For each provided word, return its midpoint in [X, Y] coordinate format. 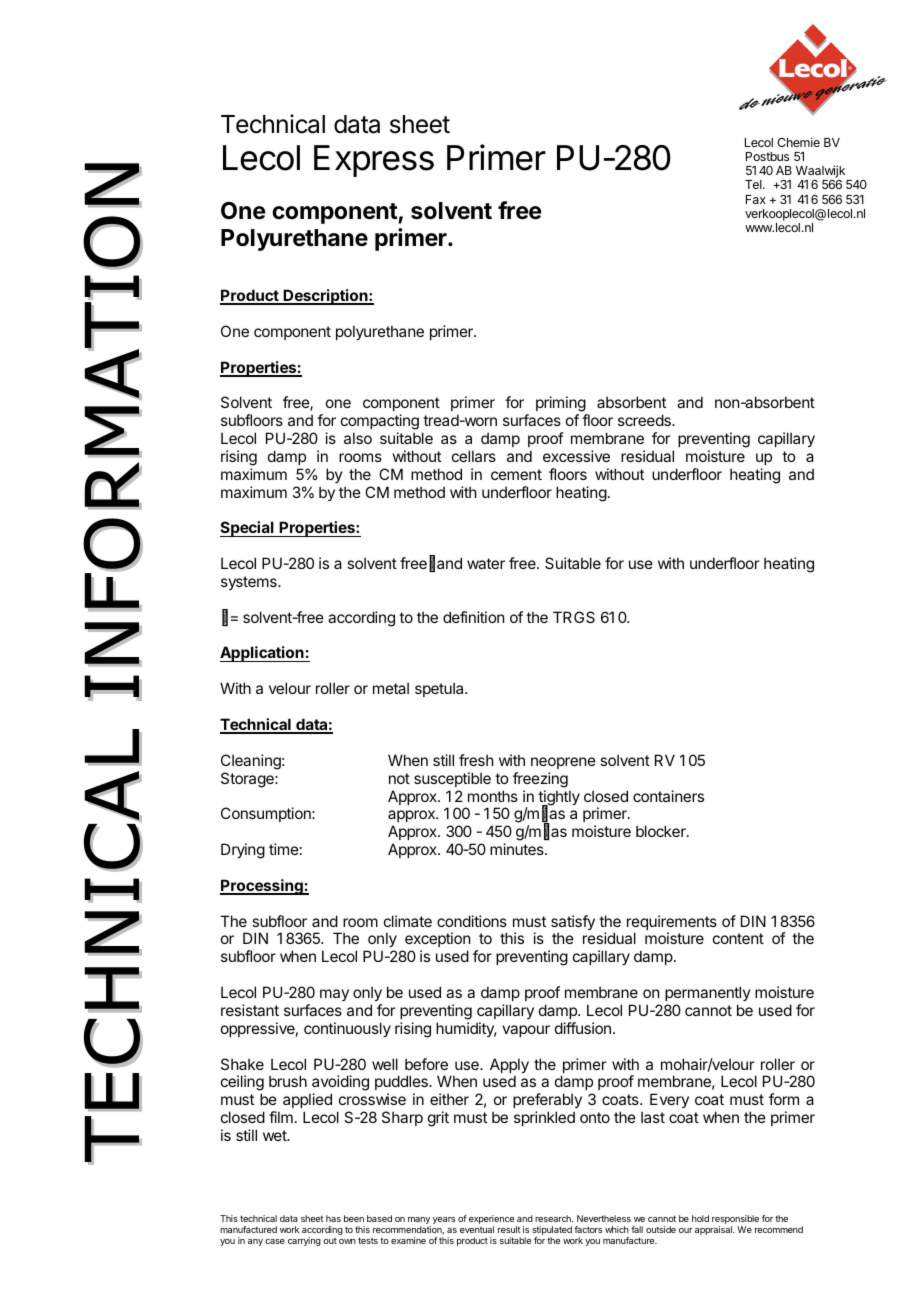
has [333, 1218]
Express [374, 161]
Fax [756, 199]
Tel [754, 184]
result [509, 1229]
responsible [735, 1221]
